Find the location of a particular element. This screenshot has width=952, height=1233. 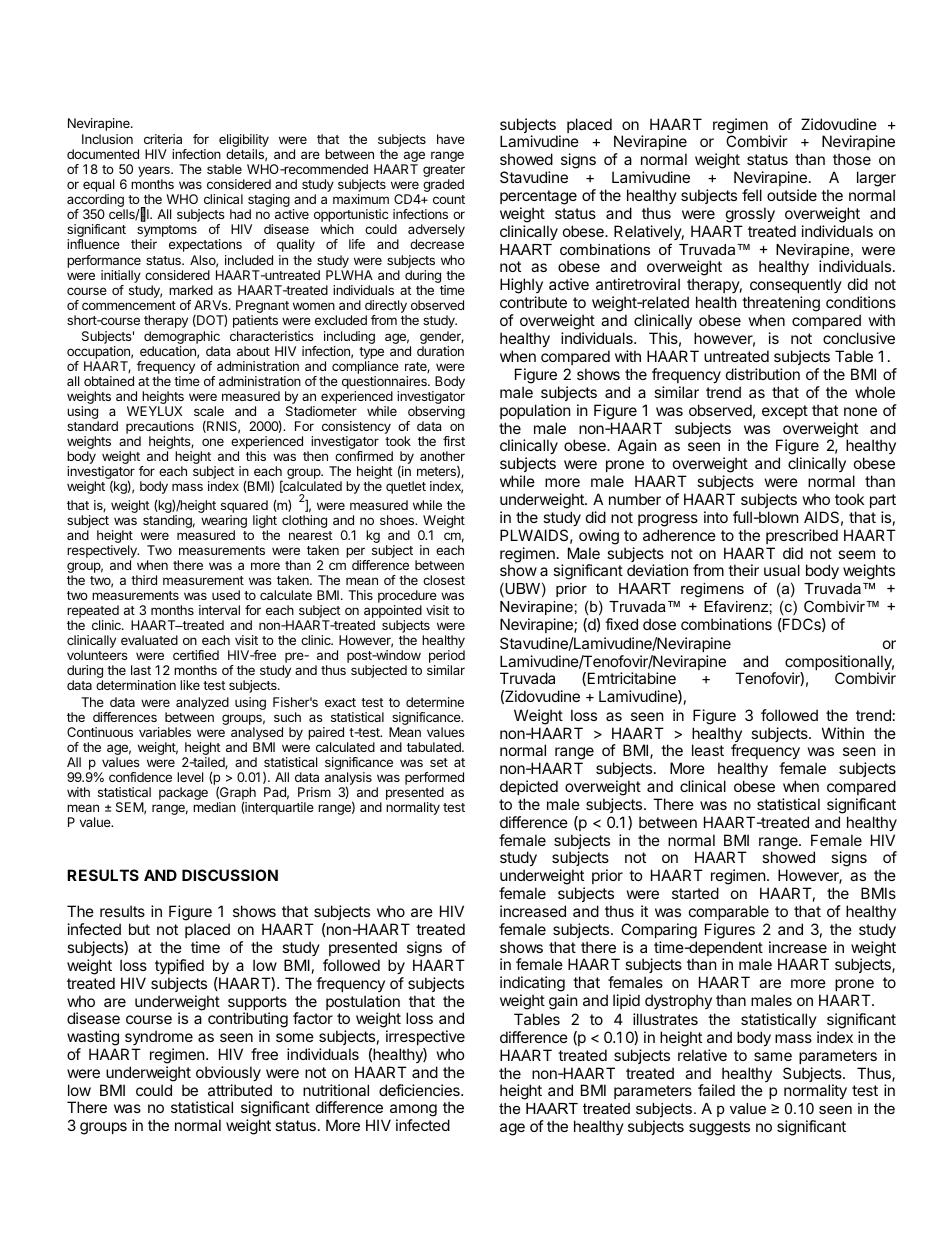

scale is located at coordinates (209, 411).
